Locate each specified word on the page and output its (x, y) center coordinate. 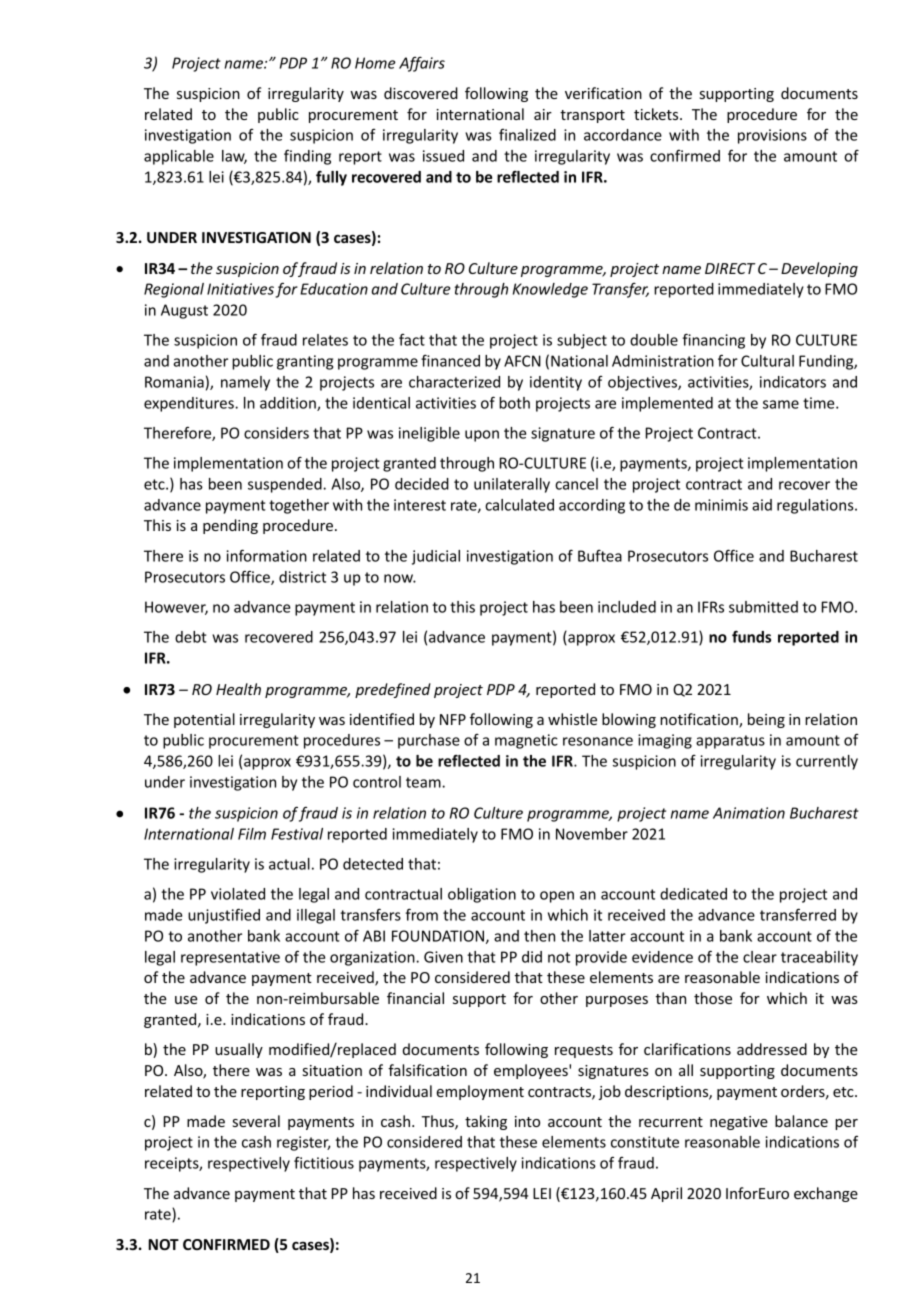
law (234, 157)
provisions (772, 136)
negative (739, 1123)
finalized (527, 135)
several (256, 1121)
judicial (436, 557)
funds (751, 636)
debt (191, 637)
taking (486, 1122)
